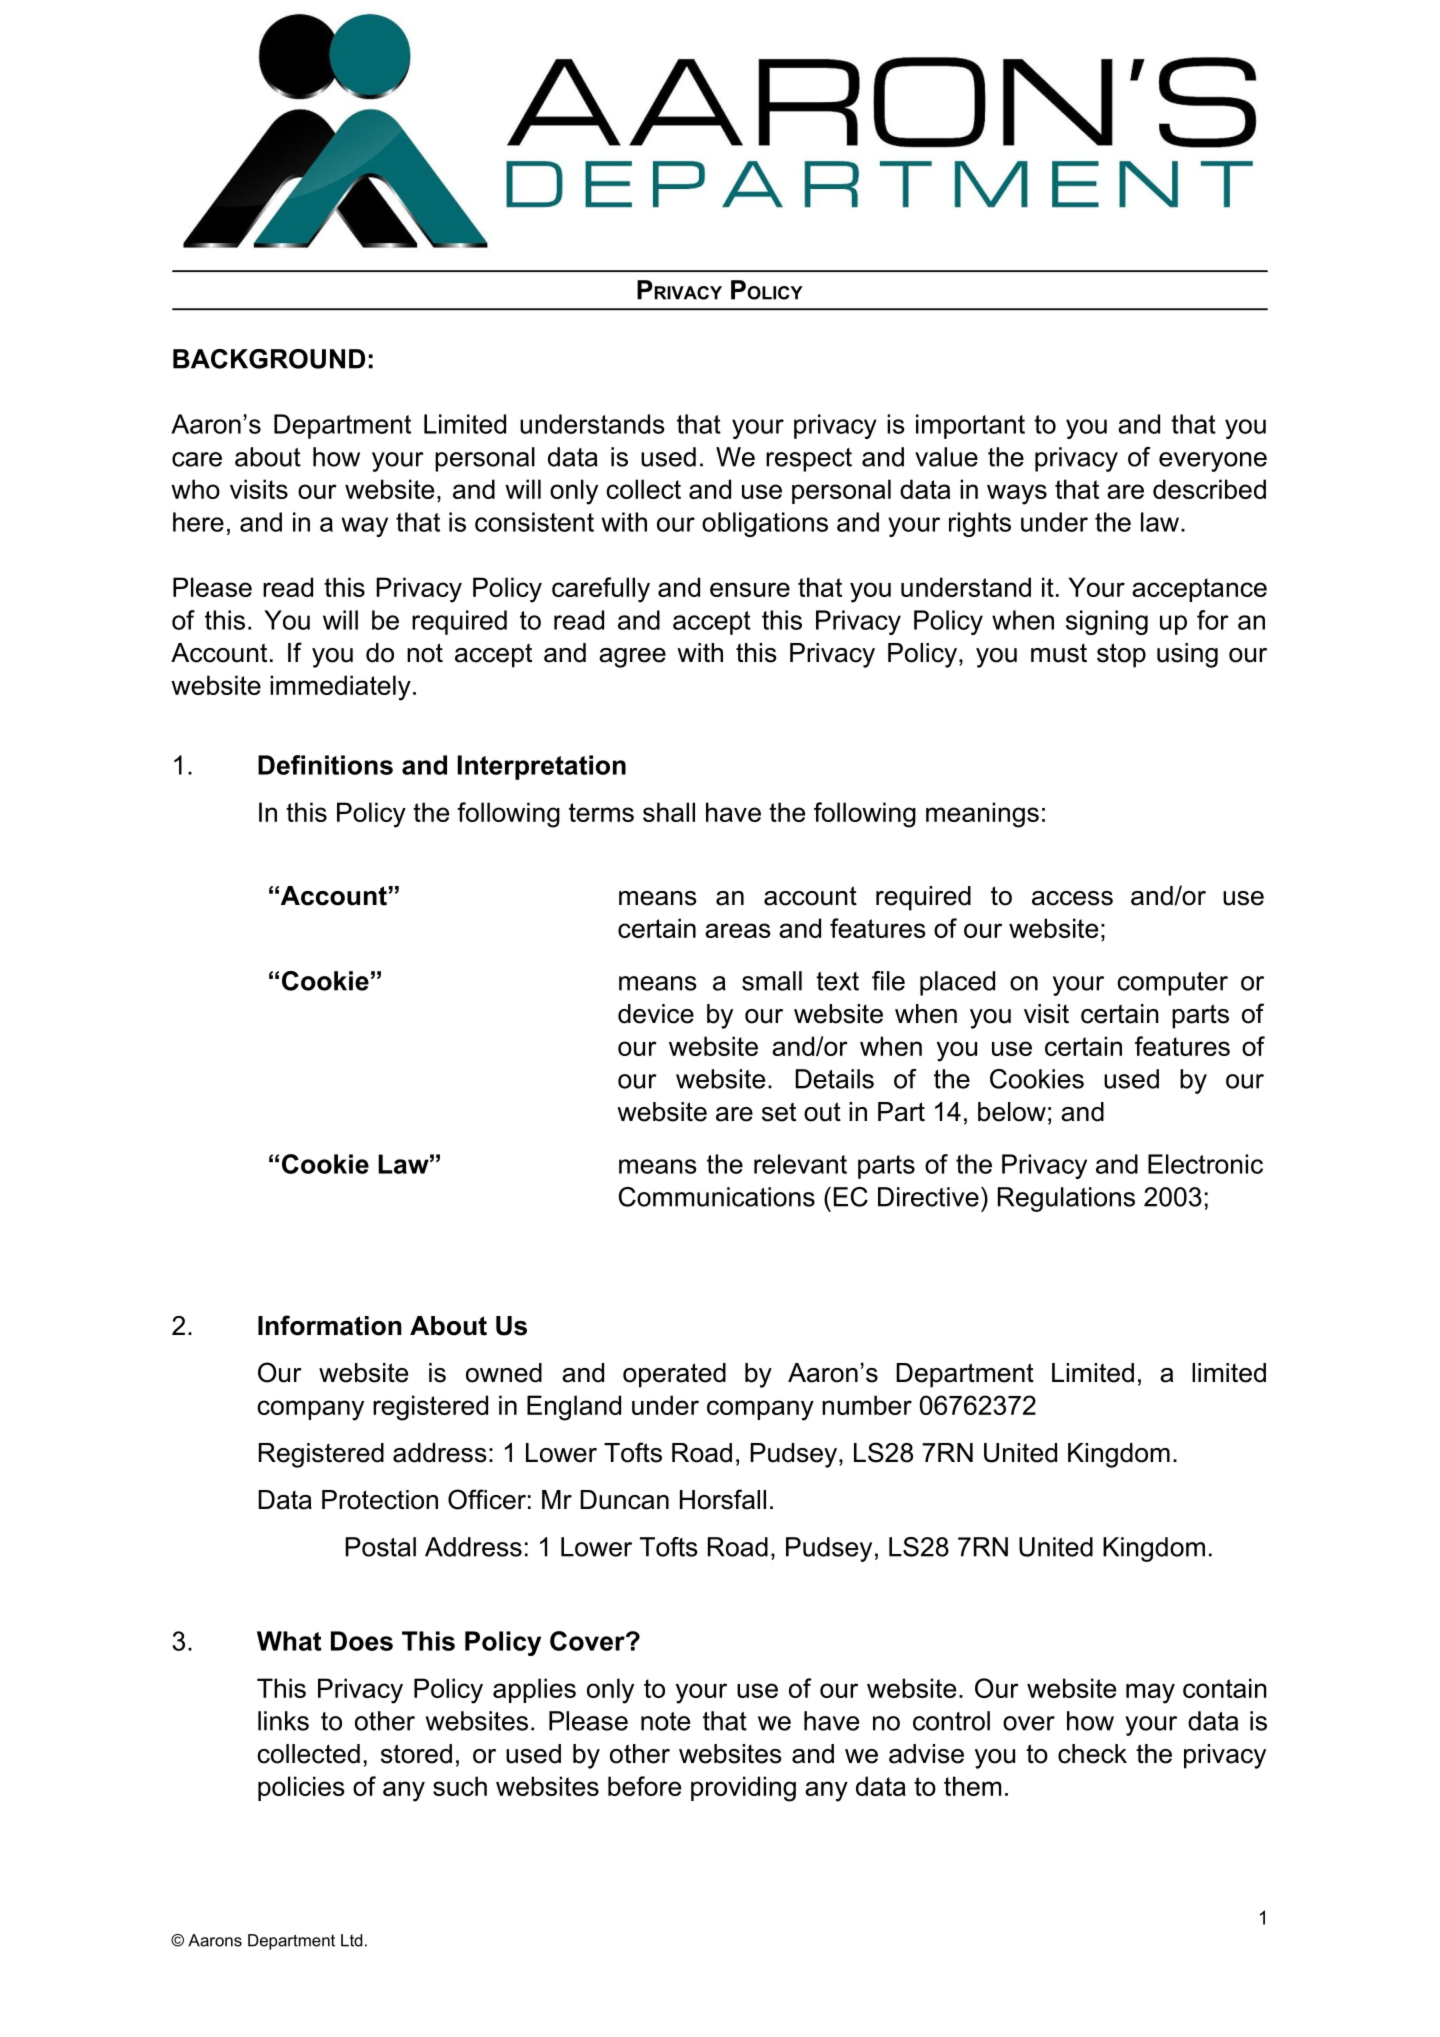 The width and height of the image is (1440, 2037). I want to click on Information, so click(330, 1325).
